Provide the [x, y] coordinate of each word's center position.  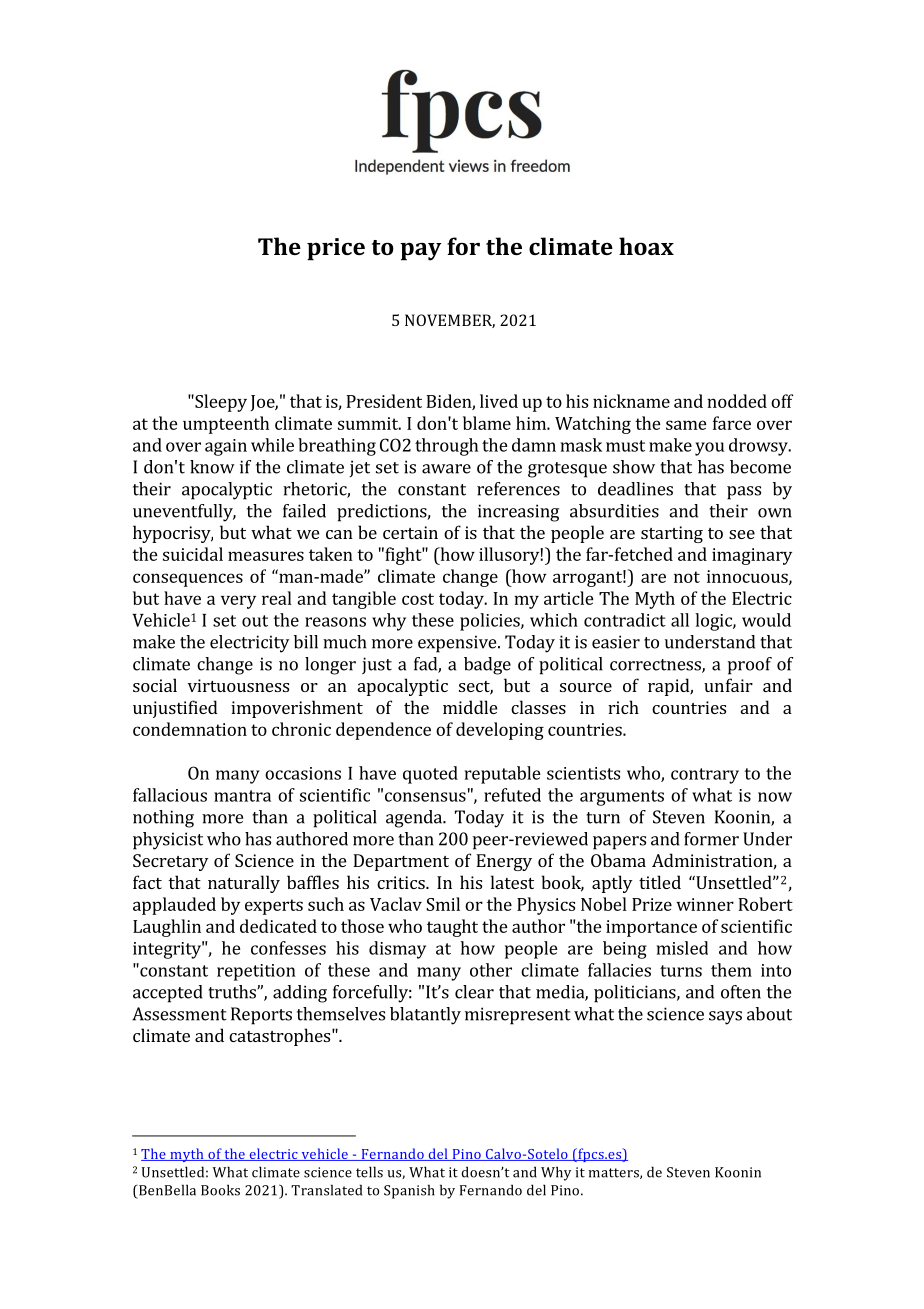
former [711, 839]
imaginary [752, 556]
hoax [646, 246]
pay [420, 252]
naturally [244, 884]
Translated [326, 1190]
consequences [188, 580]
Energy [504, 862]
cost [418, 599]
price [336, 249]
